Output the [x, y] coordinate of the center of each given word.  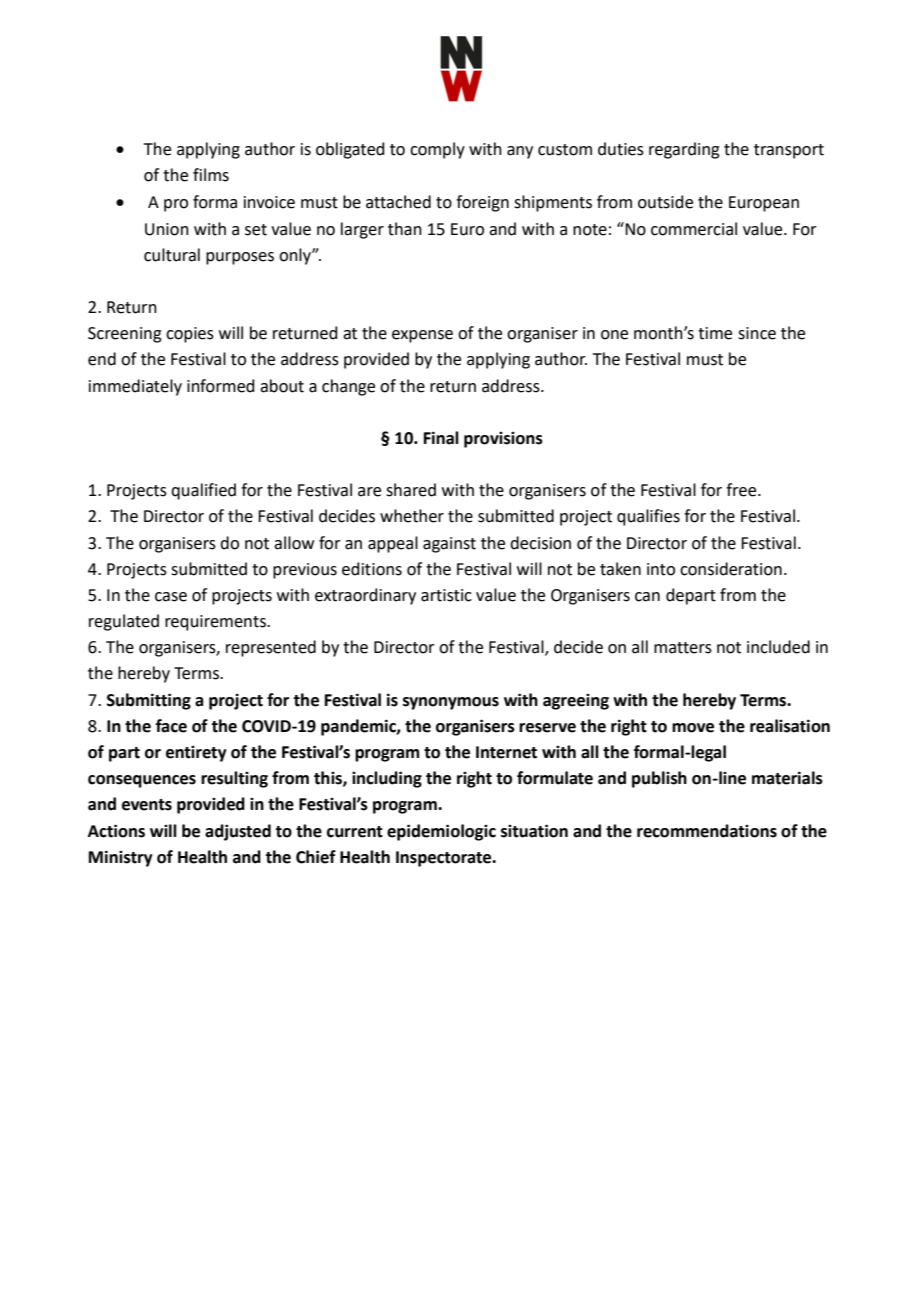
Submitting [149, 701]
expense [422, 336]
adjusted [238, 832]
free [742, 490]
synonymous [451, 703]
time [715, 333]
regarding [684, 150]
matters [683, 648]
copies [190, 335]
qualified [203, 491]
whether [412, 516]
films [211, 175]
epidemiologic [441, 832]
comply [437, 150]
